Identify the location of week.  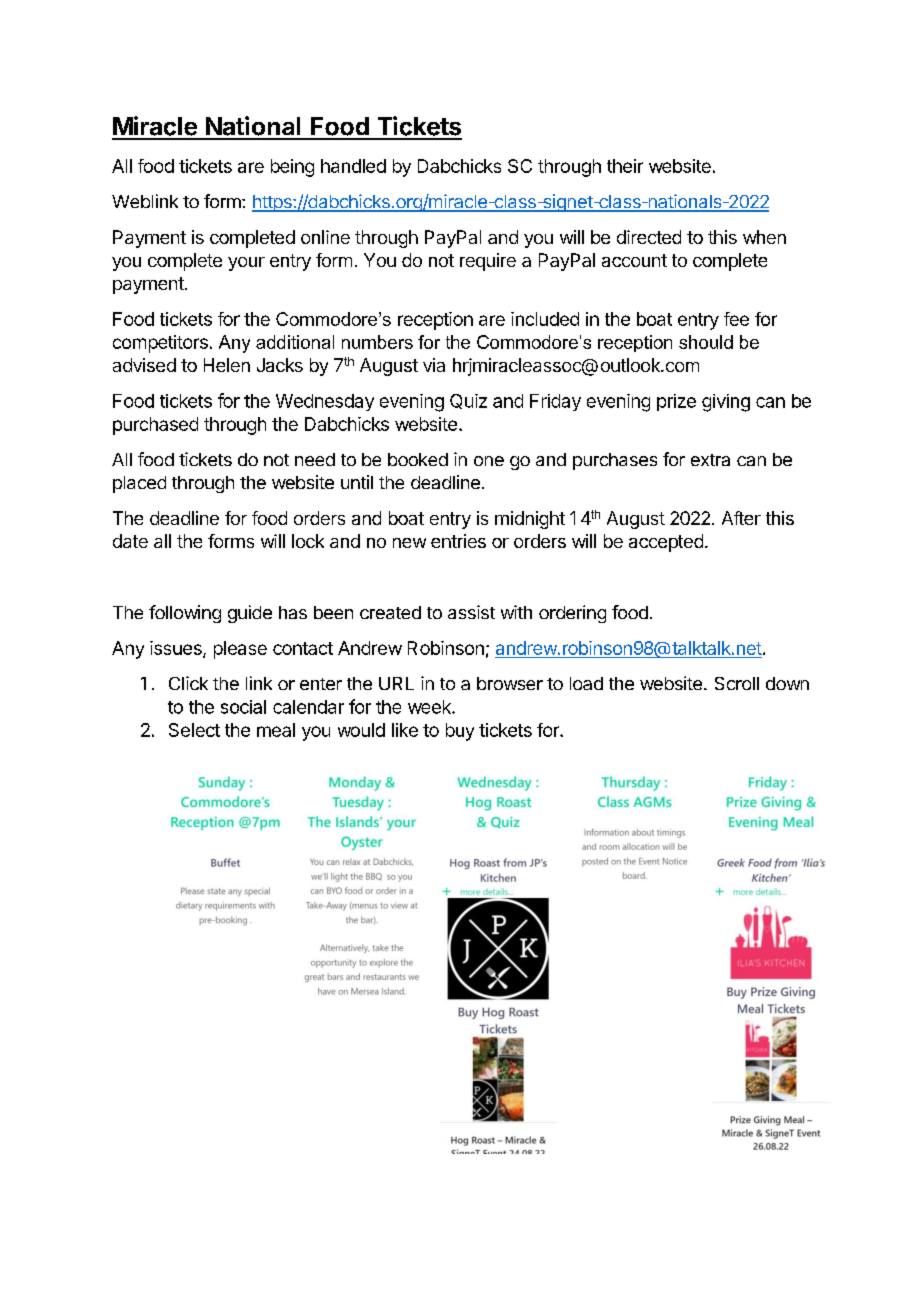
(430, 707).
